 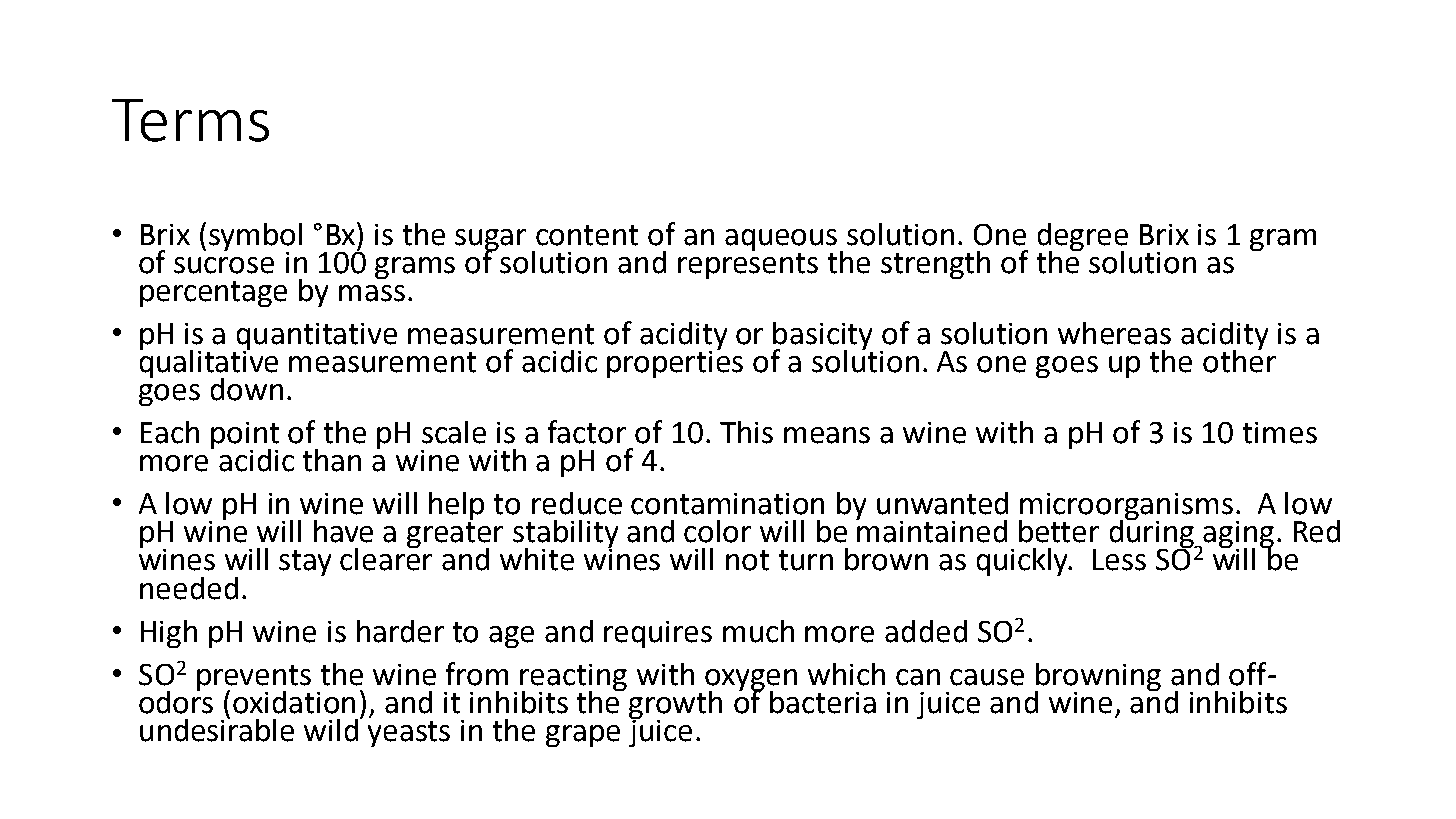 I want to click on aqueous, so click(x=781, y=240).
